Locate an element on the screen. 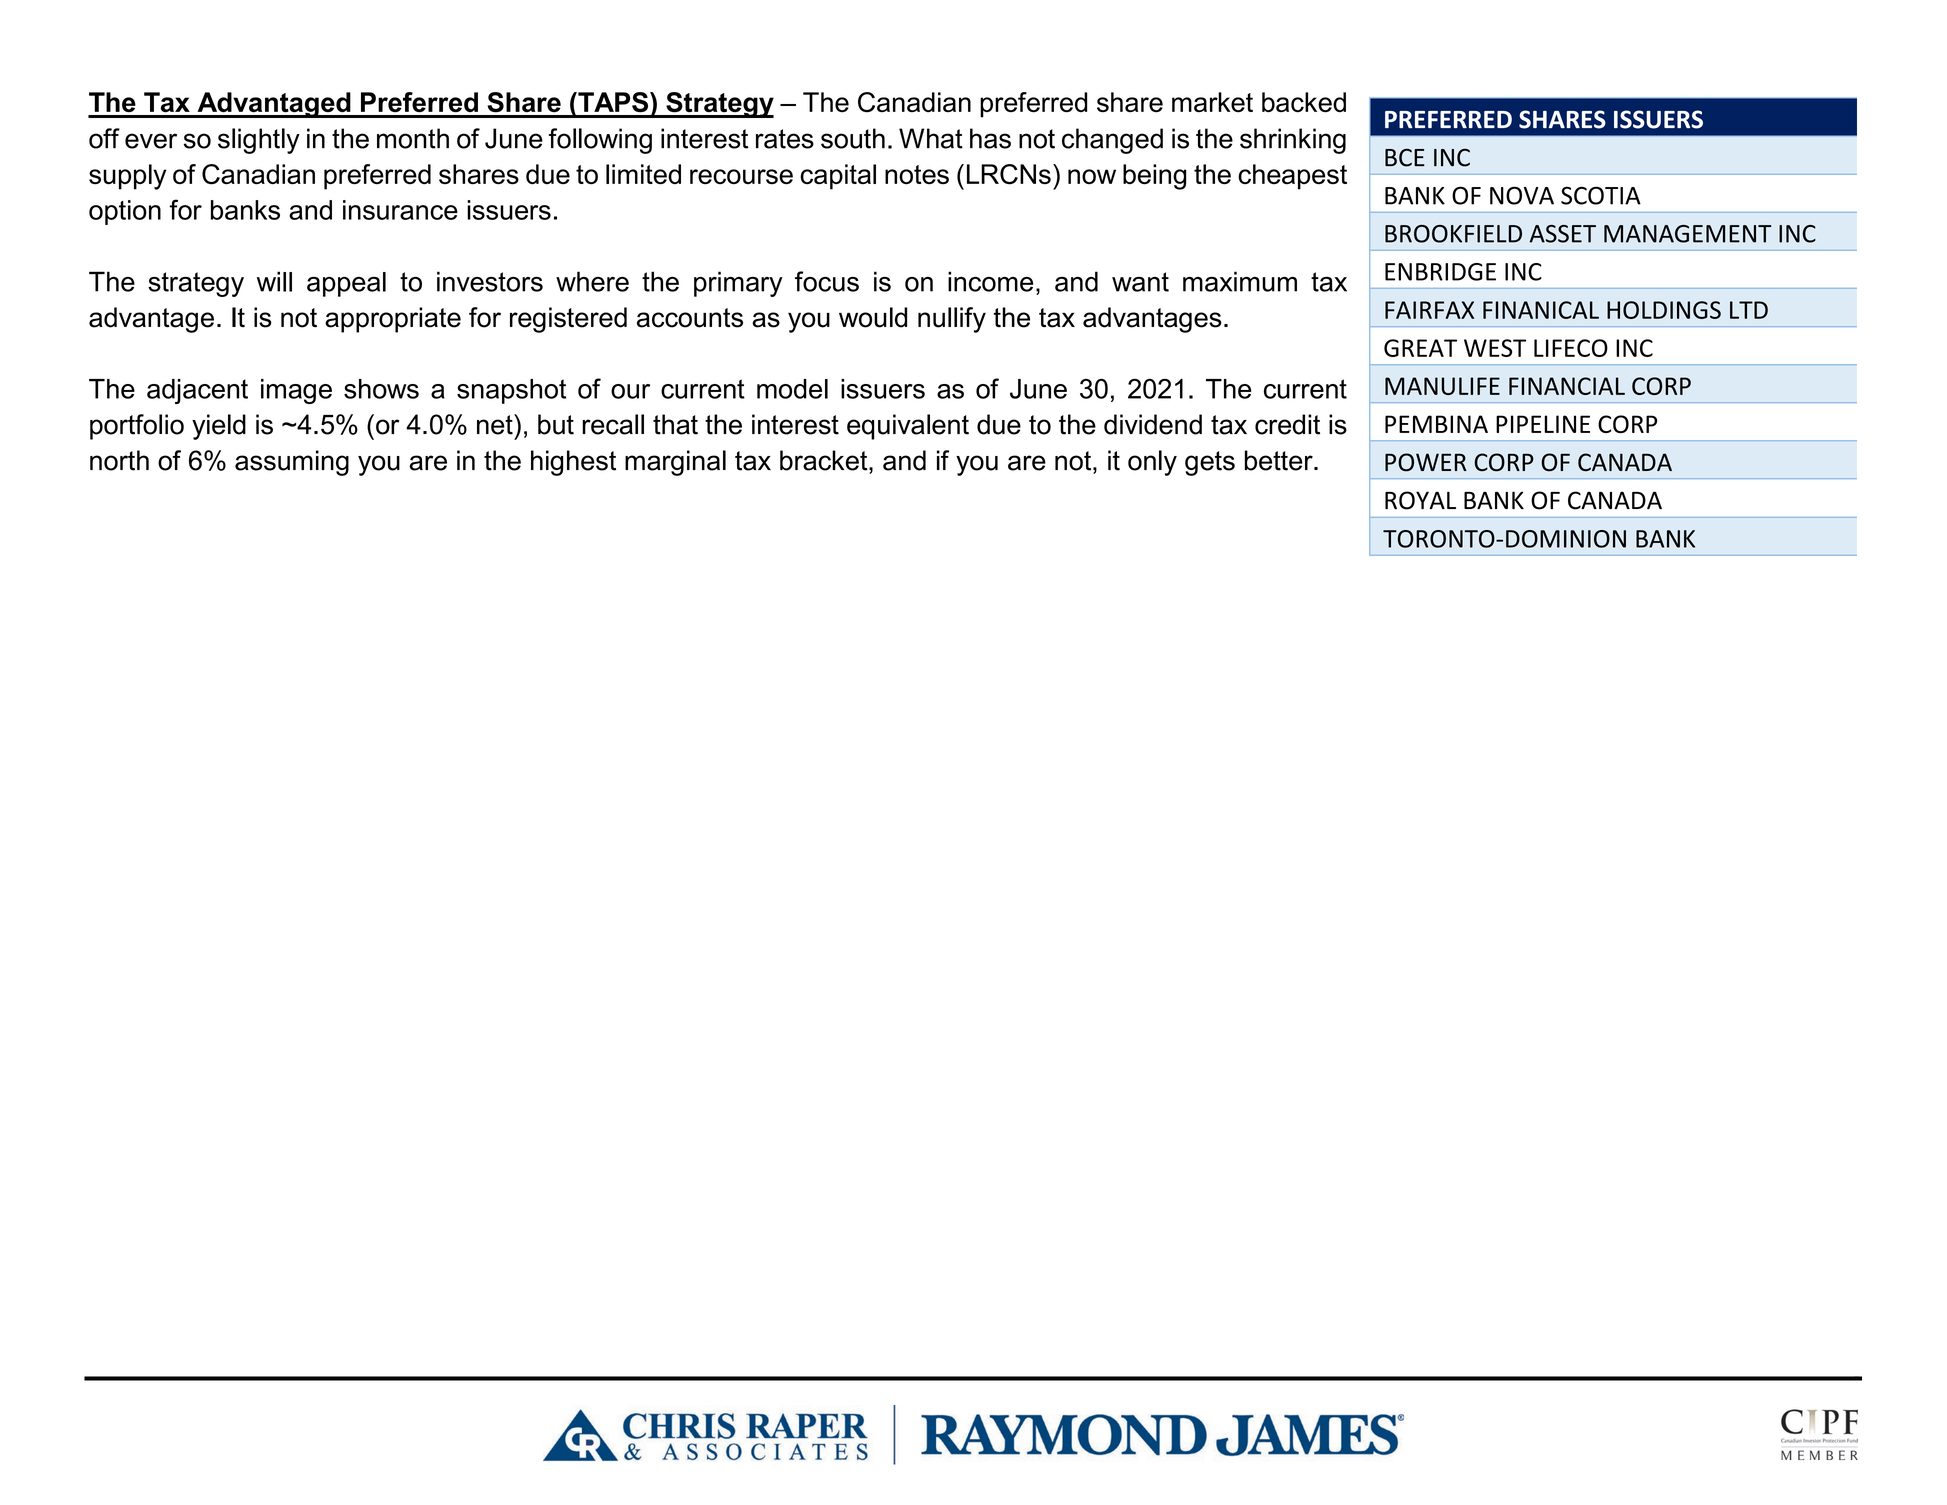  would is located at coordinates (873, 317).
